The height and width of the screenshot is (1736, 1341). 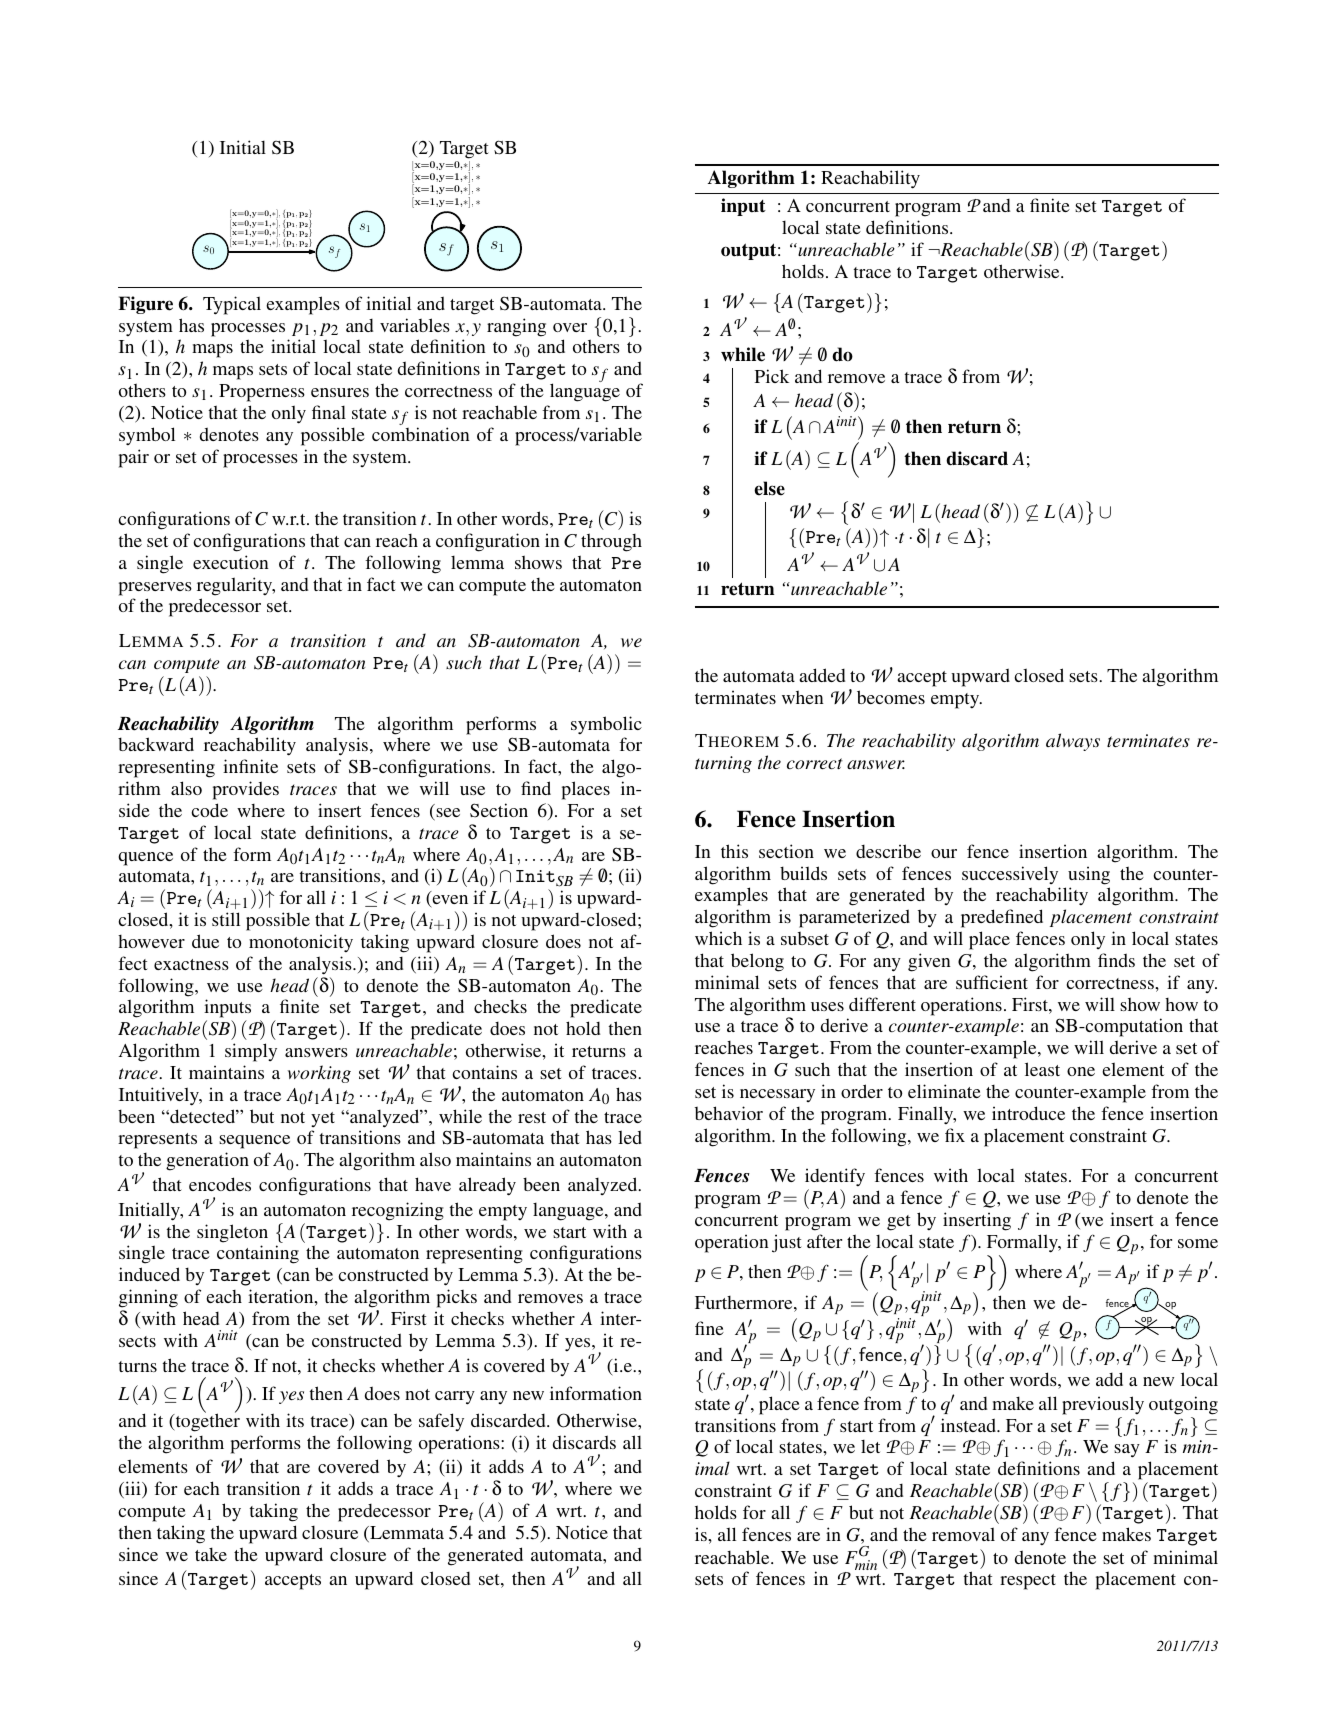 I want to click on removal, so click(x=963, y=1534).
